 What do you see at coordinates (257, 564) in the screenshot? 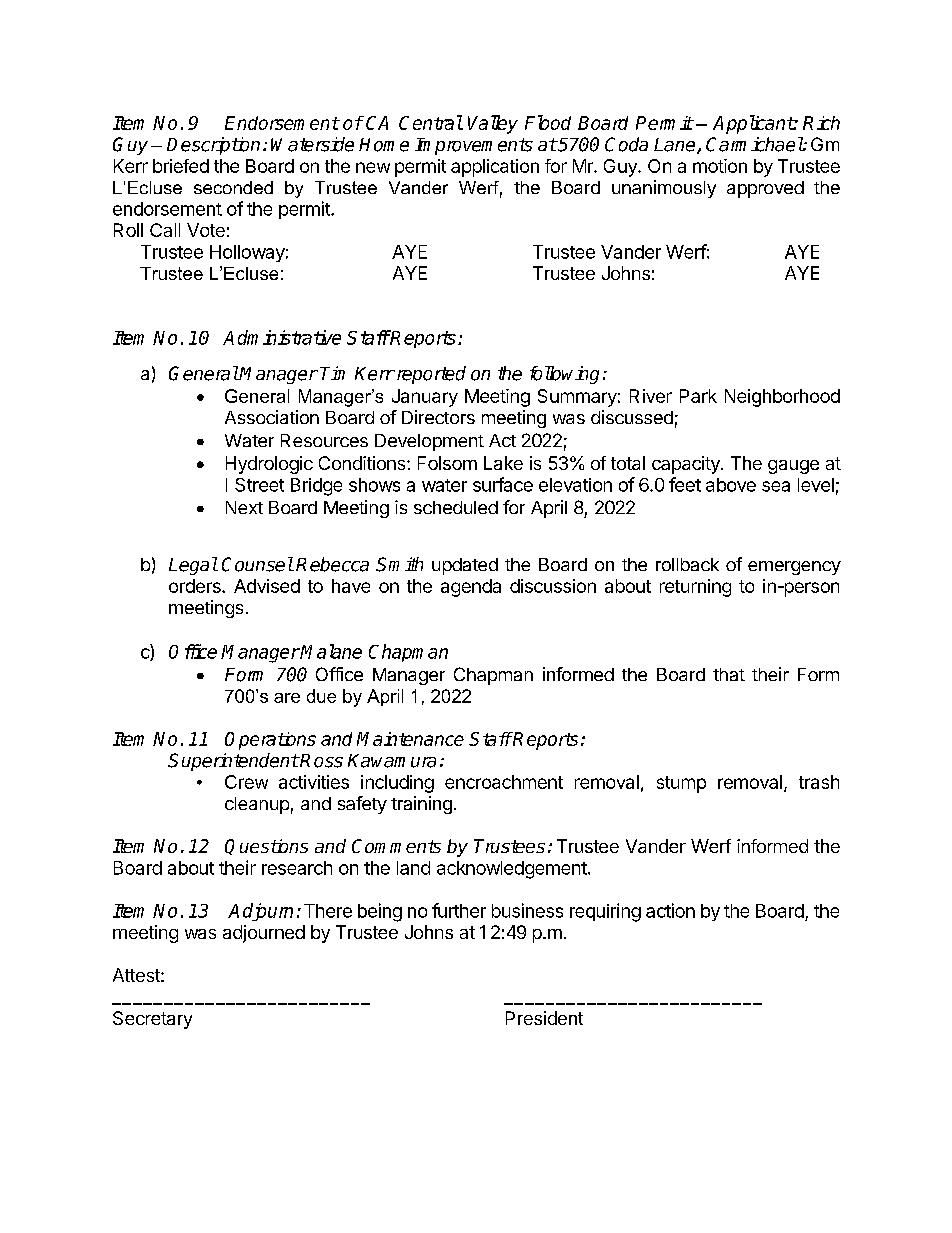
I see `Counsel` at bounding box center [257, 564].
